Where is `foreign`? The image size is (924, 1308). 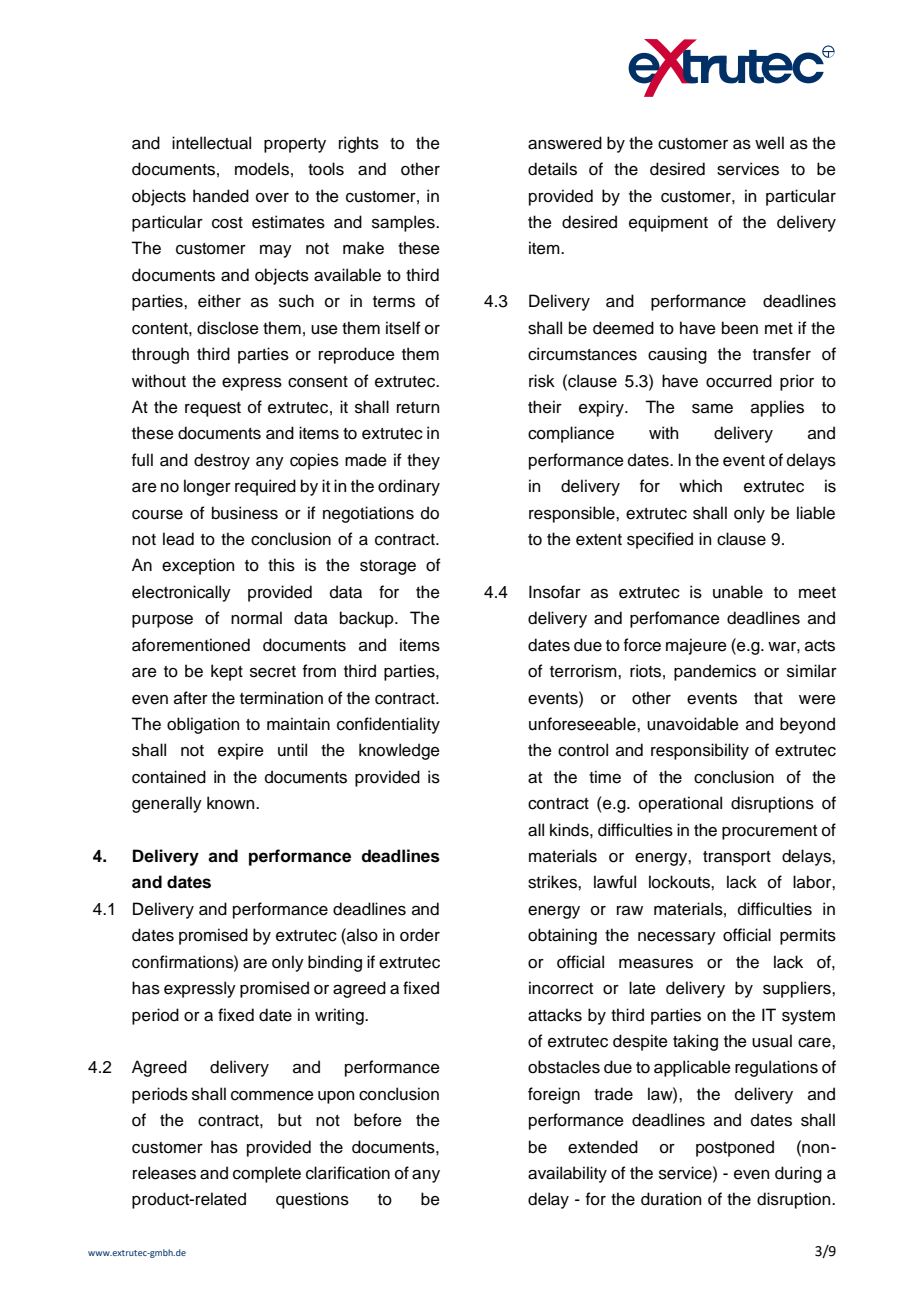 foreign is located at coordinates (554, 1095).
